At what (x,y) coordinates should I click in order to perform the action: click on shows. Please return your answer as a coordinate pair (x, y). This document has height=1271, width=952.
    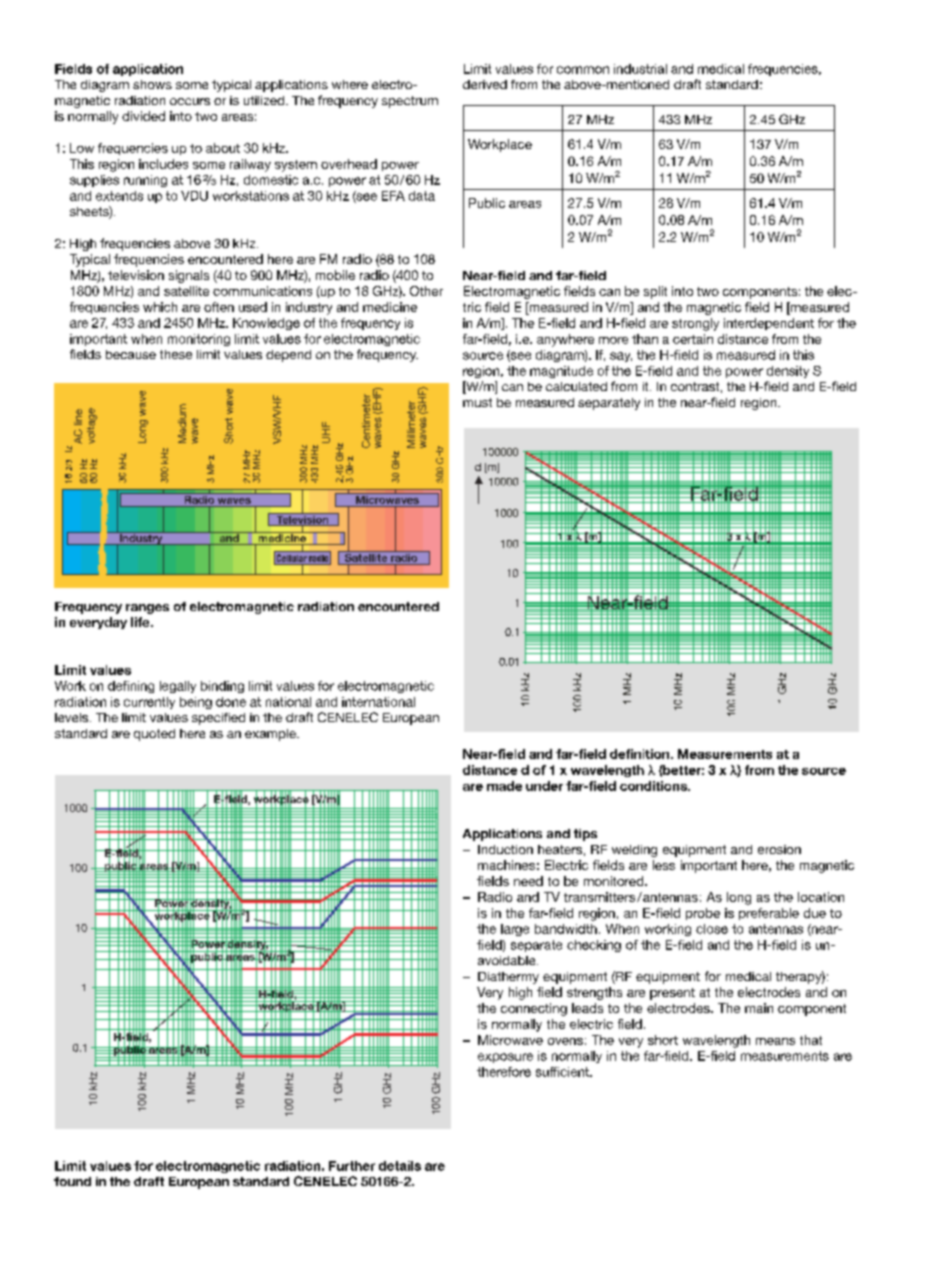
    Looking at the image, I should click on (152, 84).
